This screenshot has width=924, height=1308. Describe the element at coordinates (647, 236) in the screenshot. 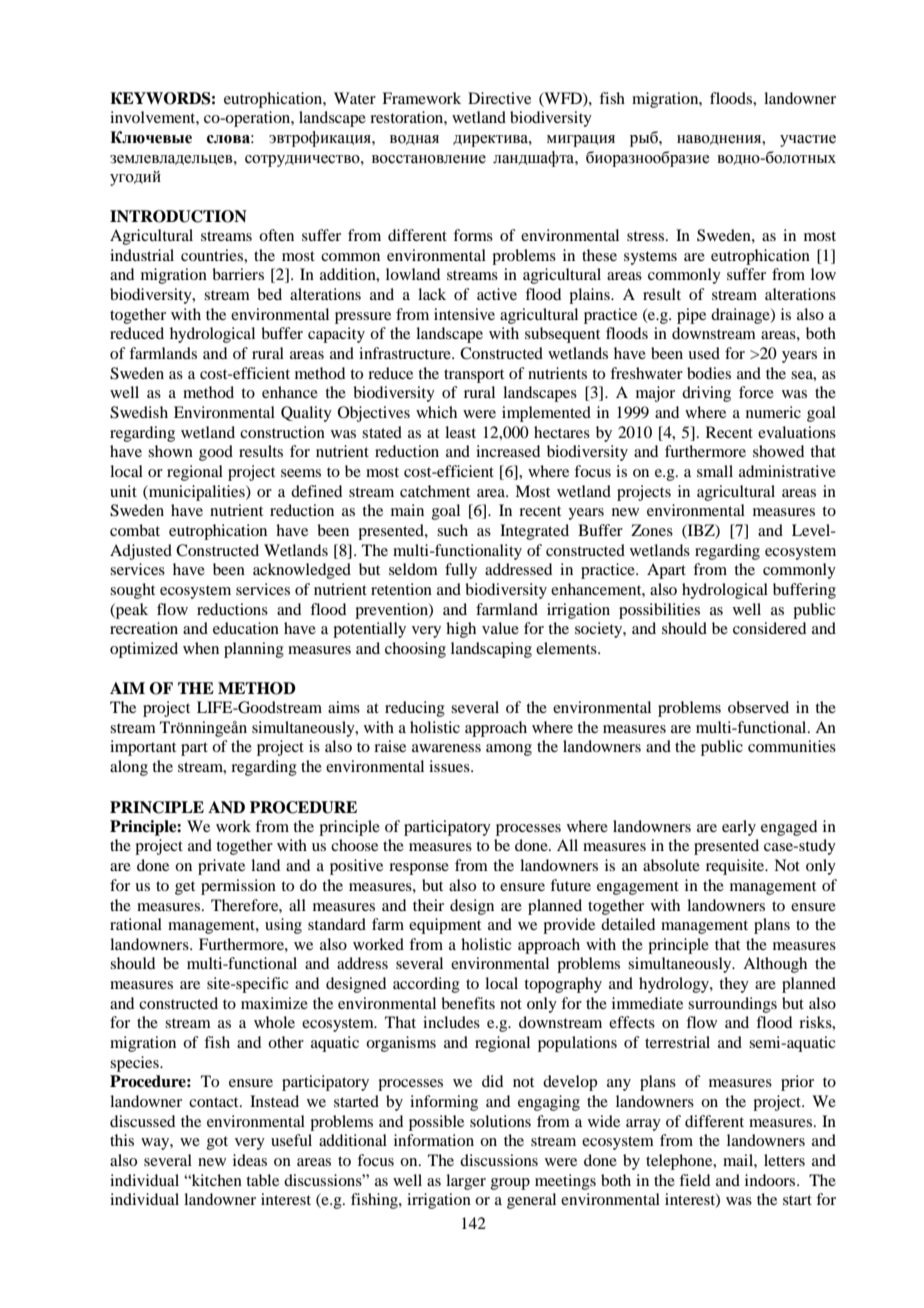

I see `stress` at that location.
